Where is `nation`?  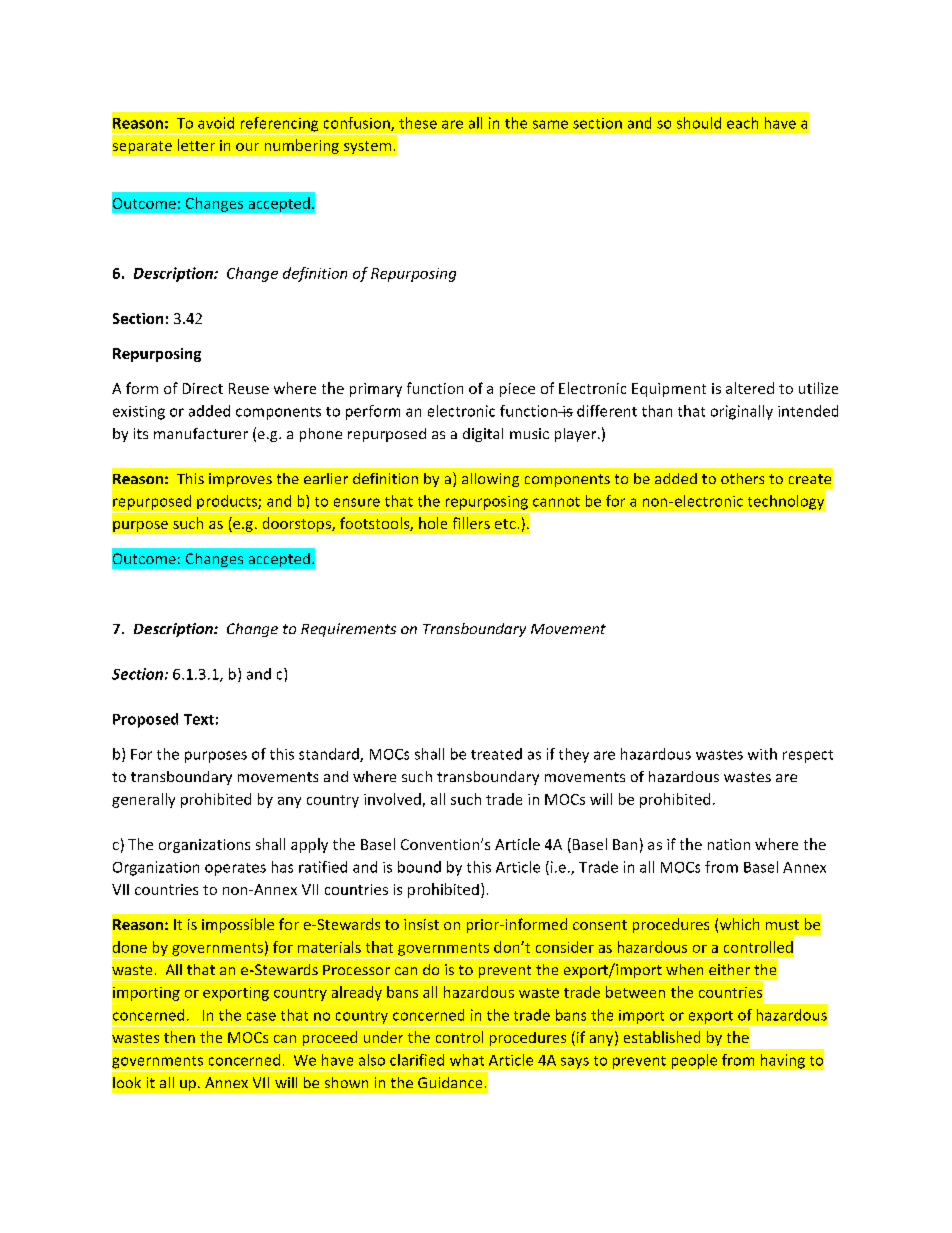
nation is located at coordinates (729, 844).
